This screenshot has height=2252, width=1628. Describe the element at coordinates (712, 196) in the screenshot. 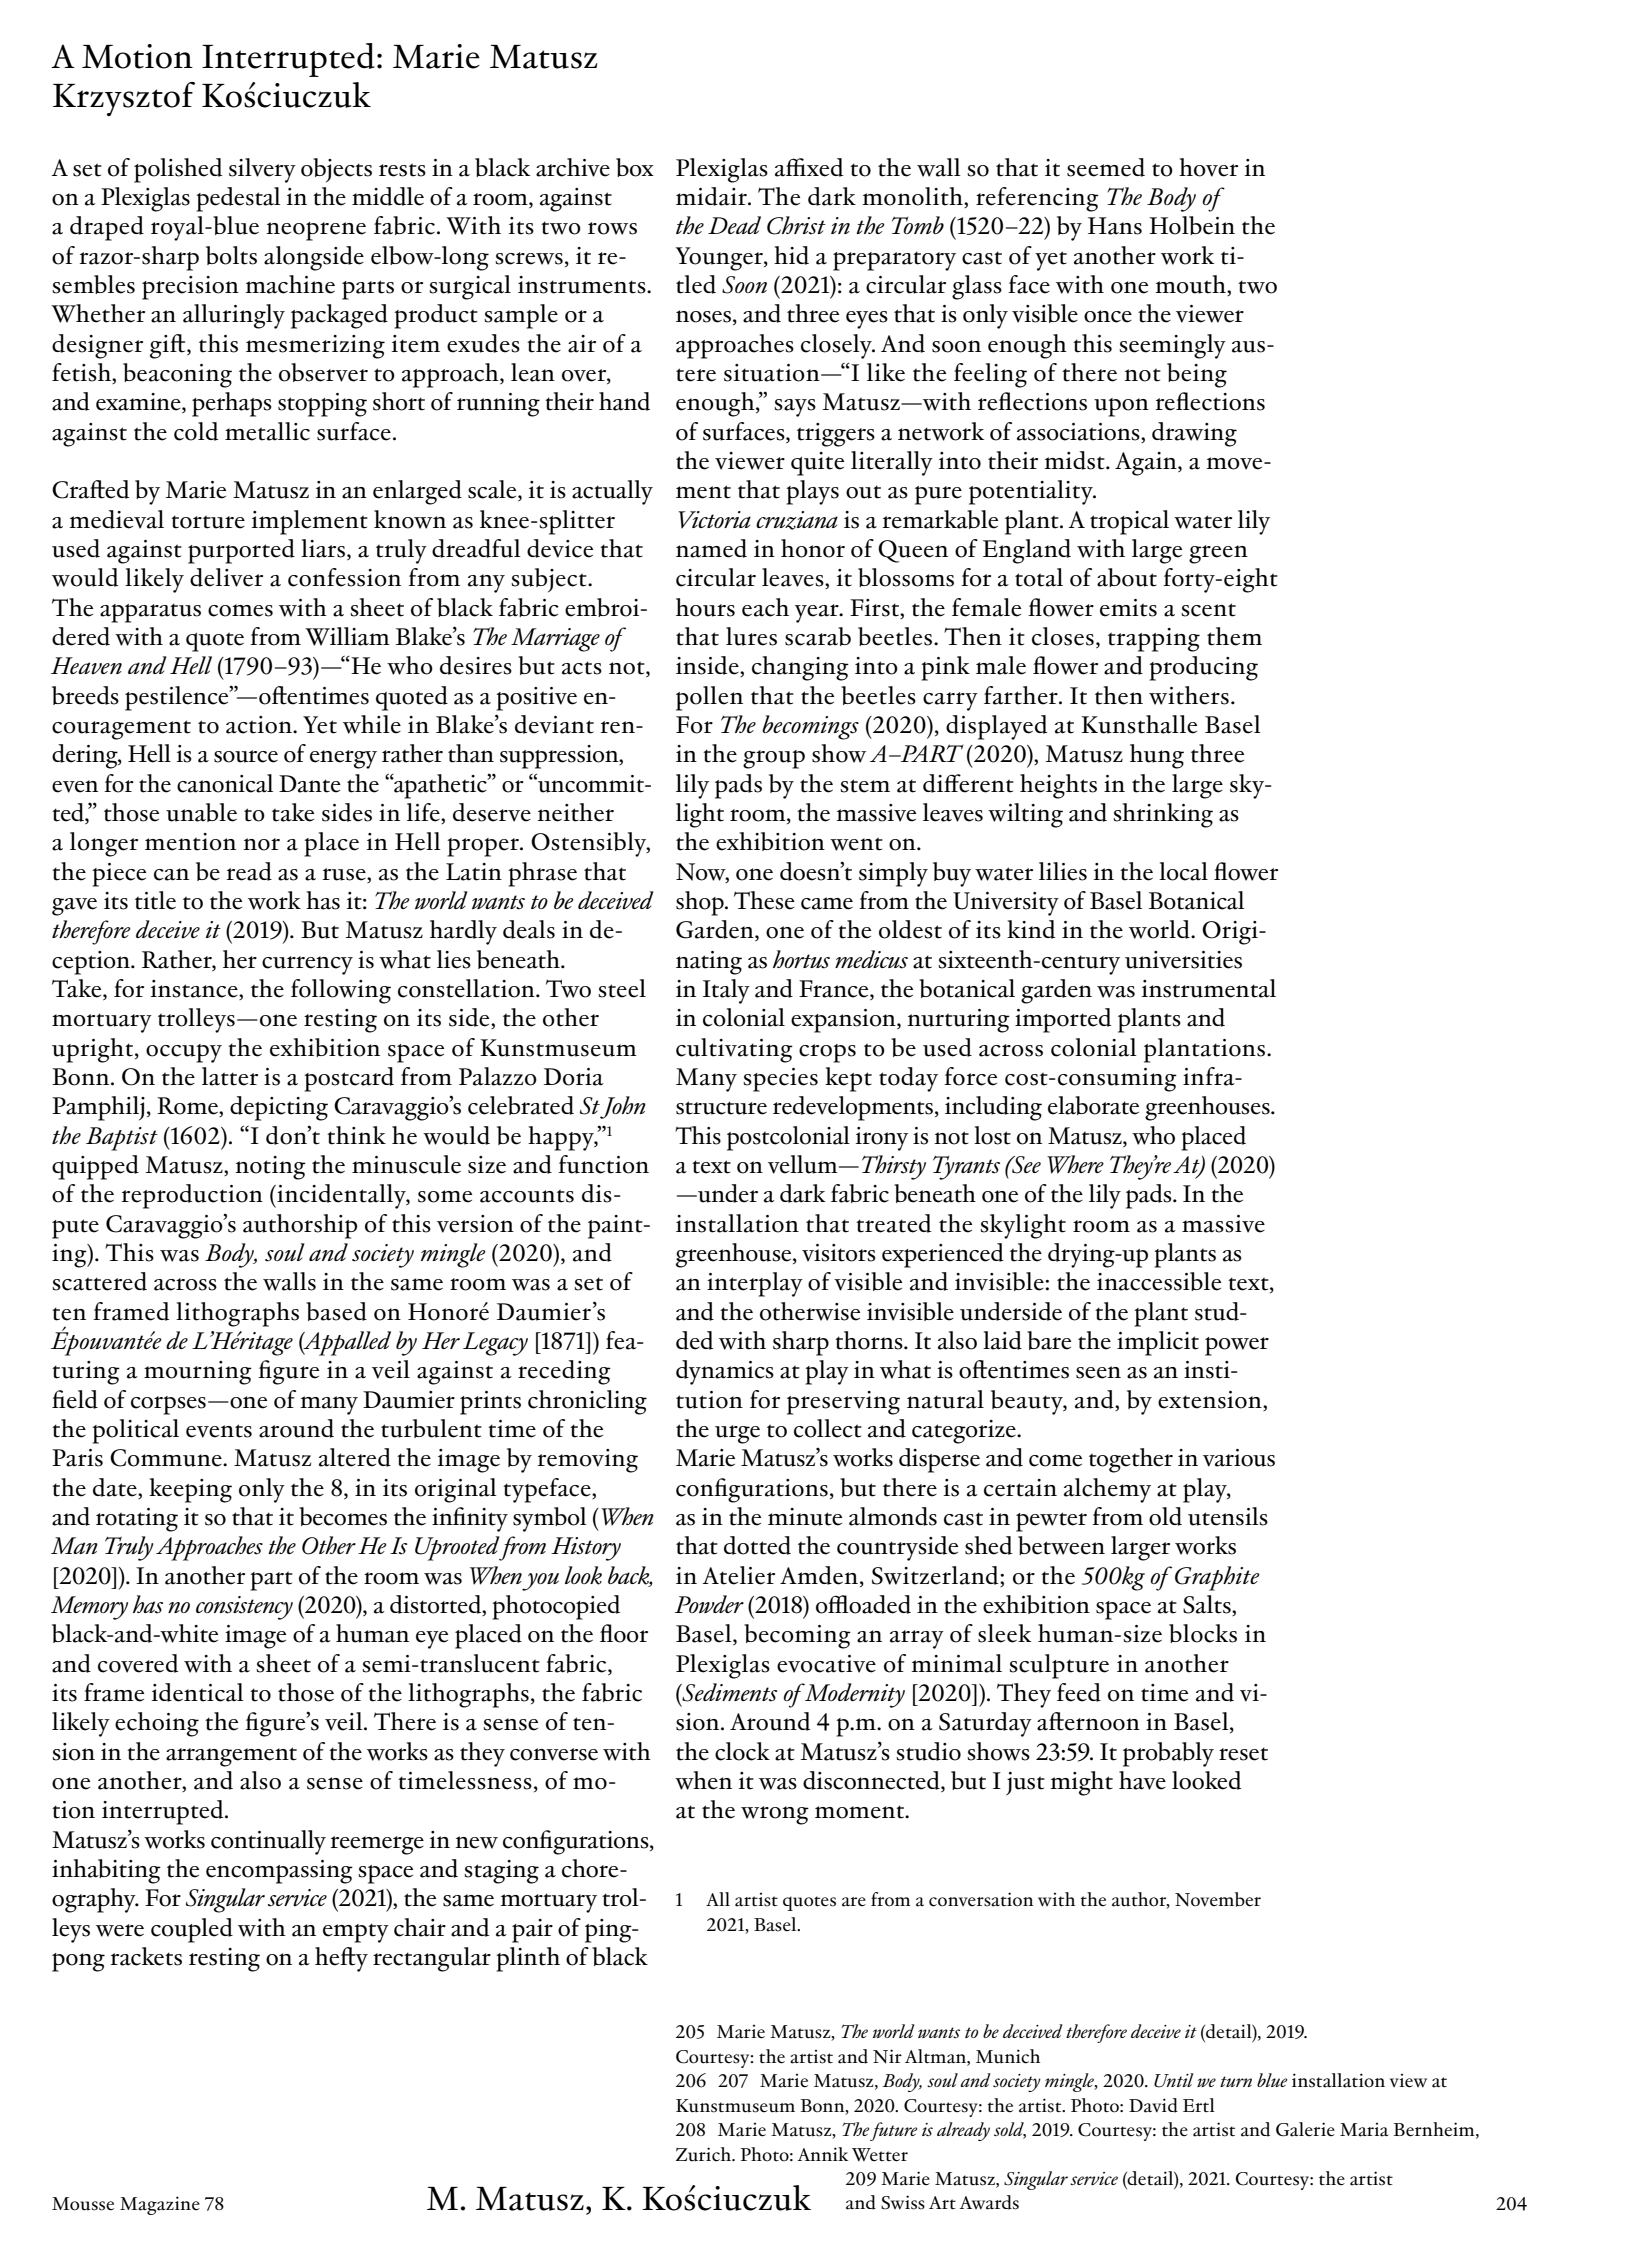

I see `midair` at that location.
